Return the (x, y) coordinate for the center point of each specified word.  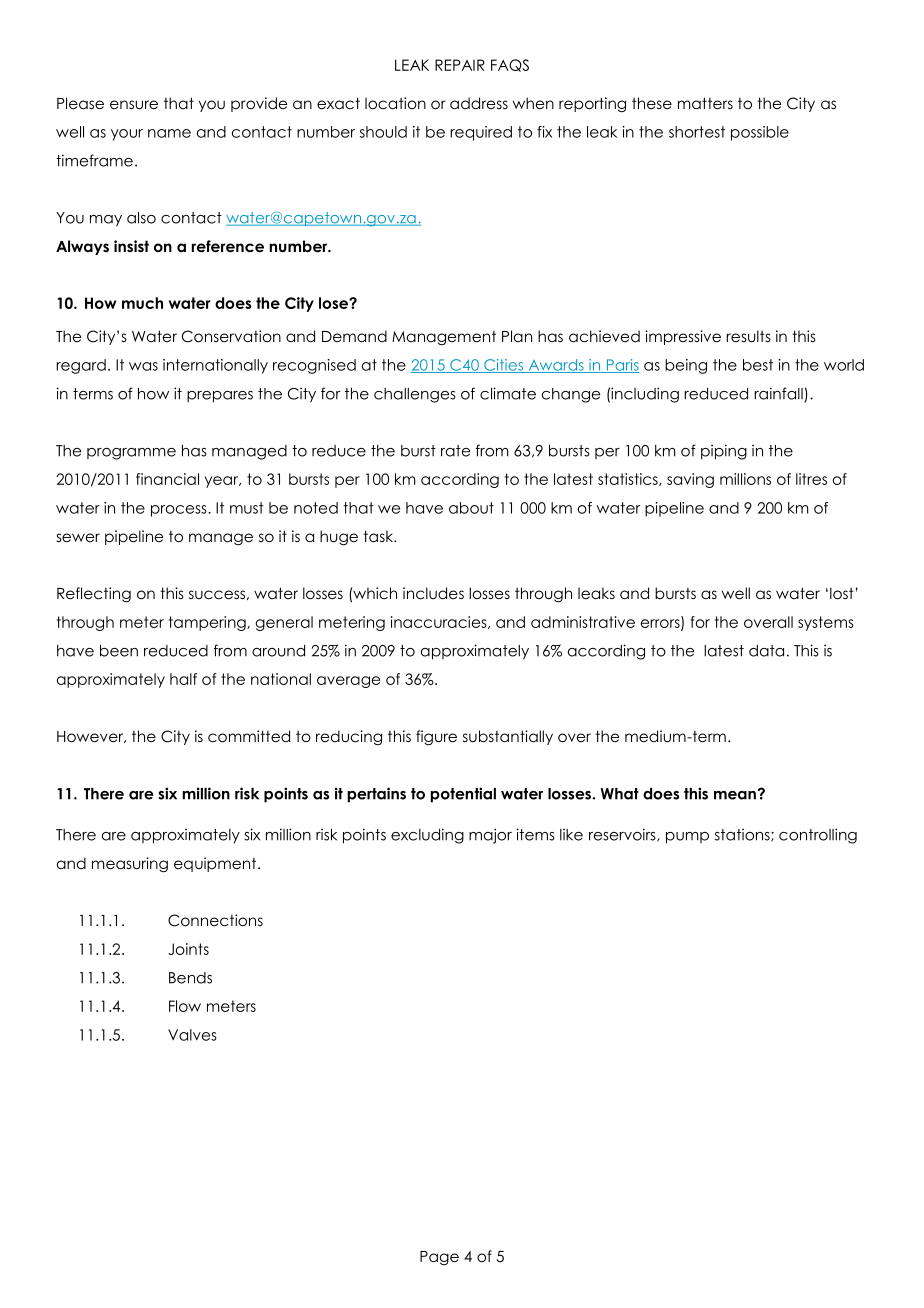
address (479, 103)
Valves (192, 1035)
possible (760, 133)
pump (687, 838)
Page (439, 1258)
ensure (134, 105)
